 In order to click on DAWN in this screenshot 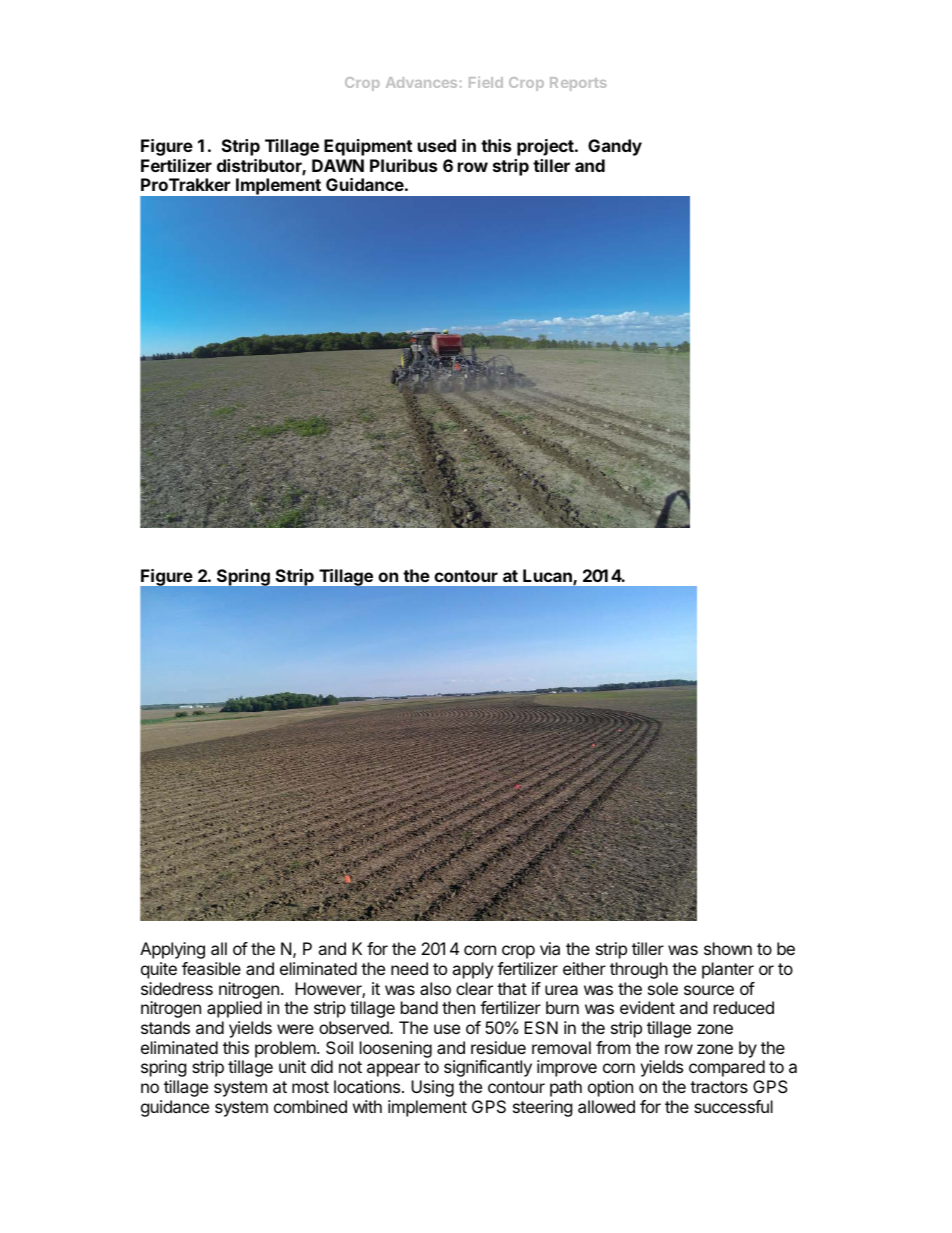, I will do `click(338, 165)`.
